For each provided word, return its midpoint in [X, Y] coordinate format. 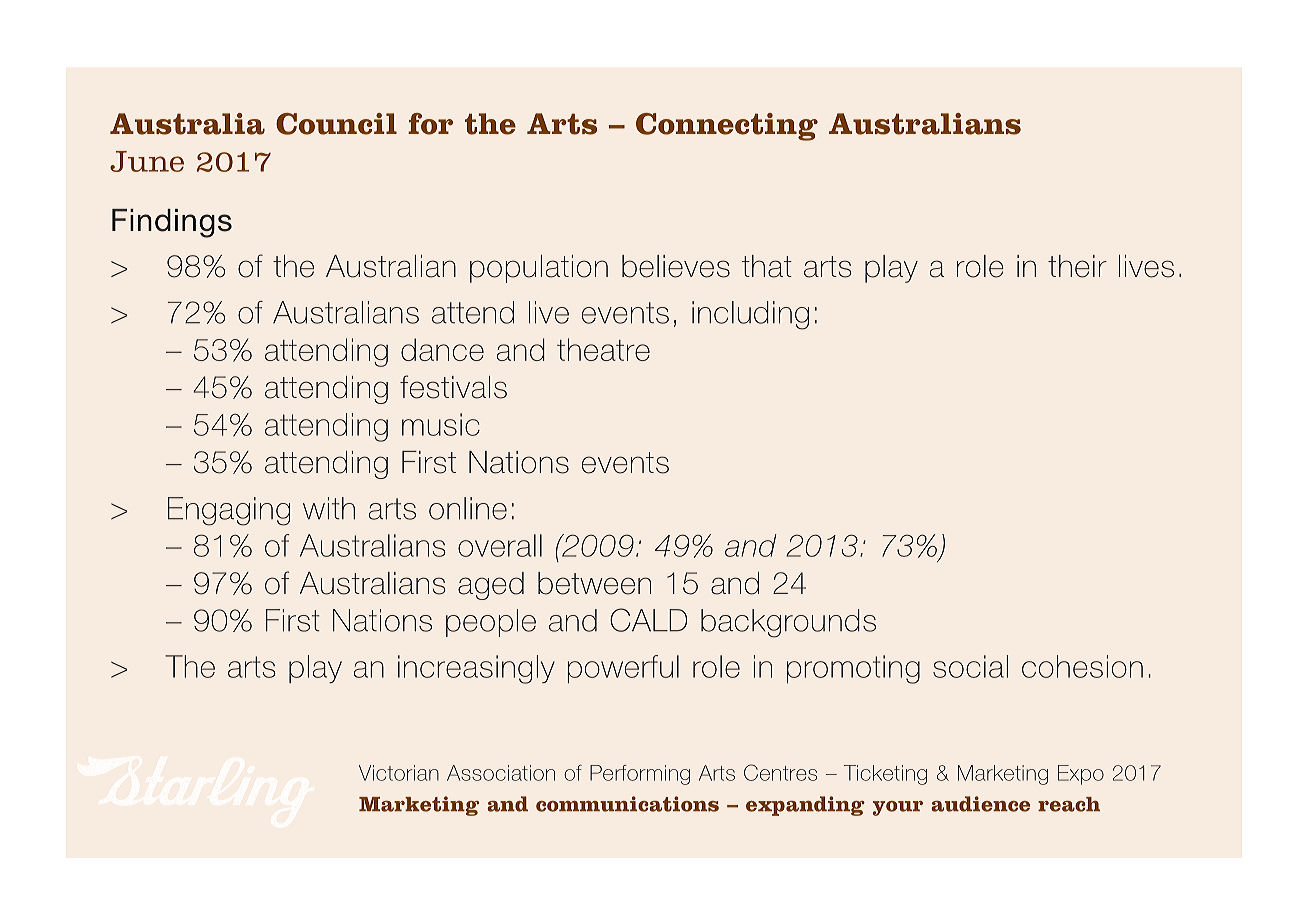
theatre [603, 349]
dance [442, 349]
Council [336, 124]
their [1077, 266]
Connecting [727, 127]
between [594, 583]
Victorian [399, 773]
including [750, 315]
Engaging [229, 511]
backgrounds [788, 623]
